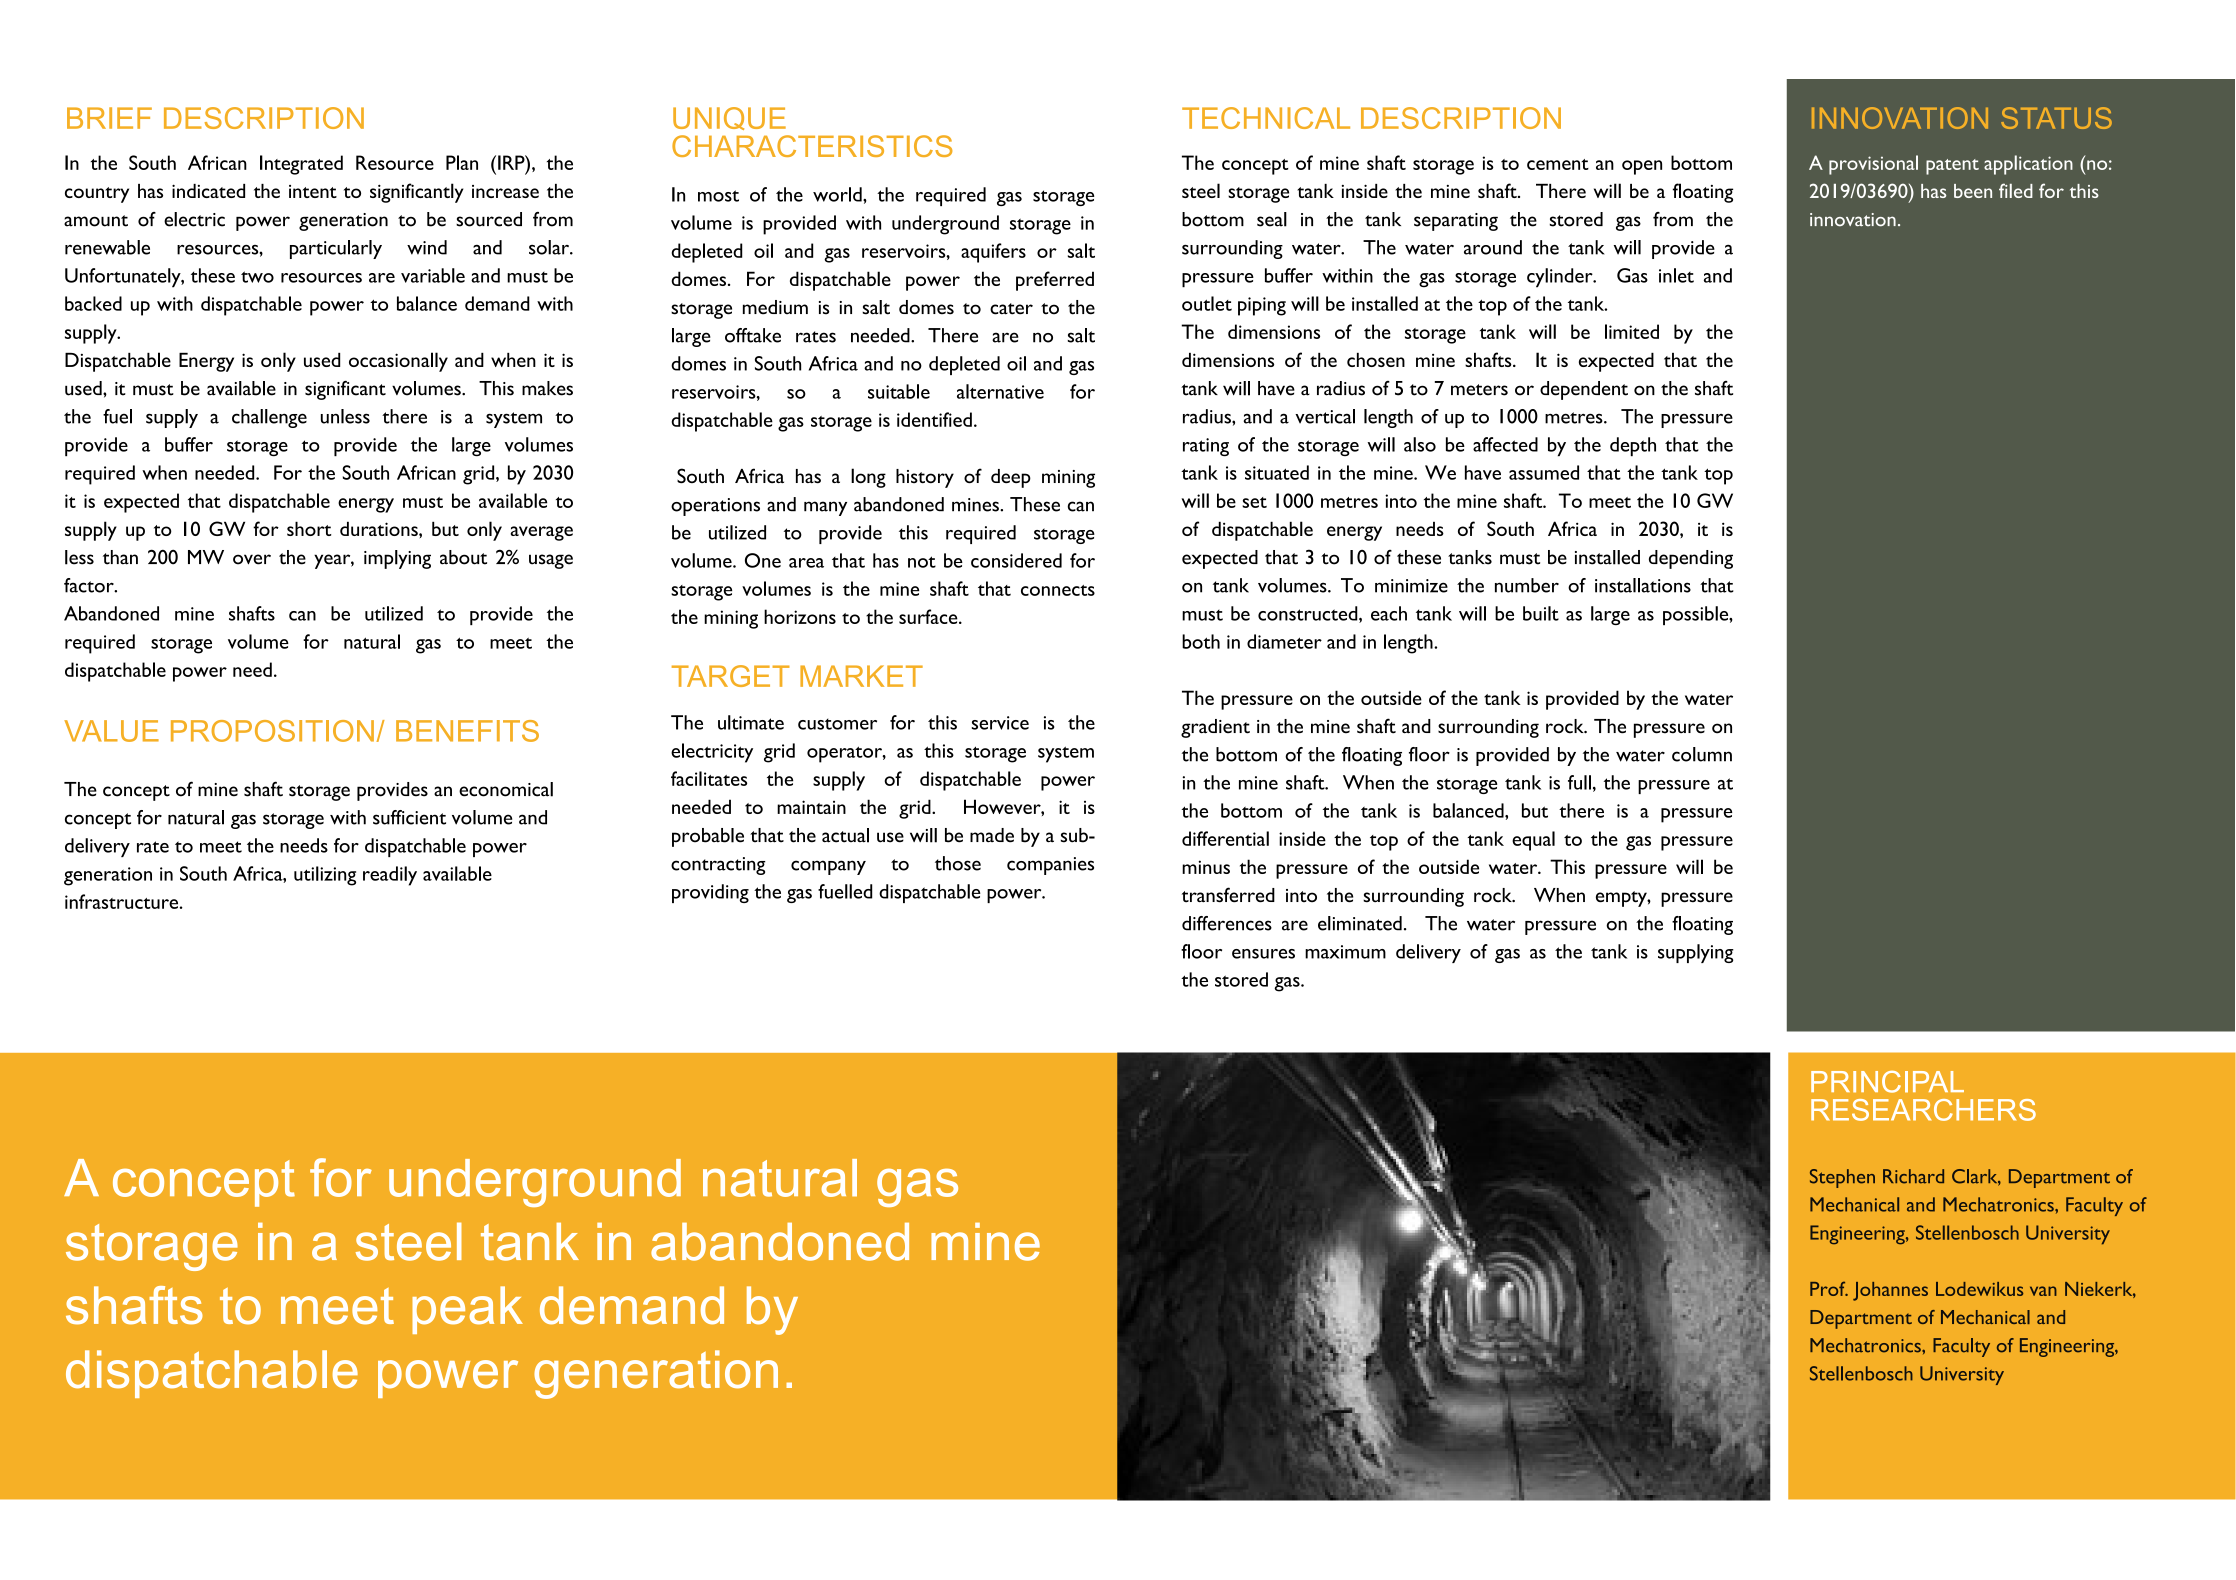 The height and width of the page is (1580, 2236). I want to click on depending, so click(1691, 559).
